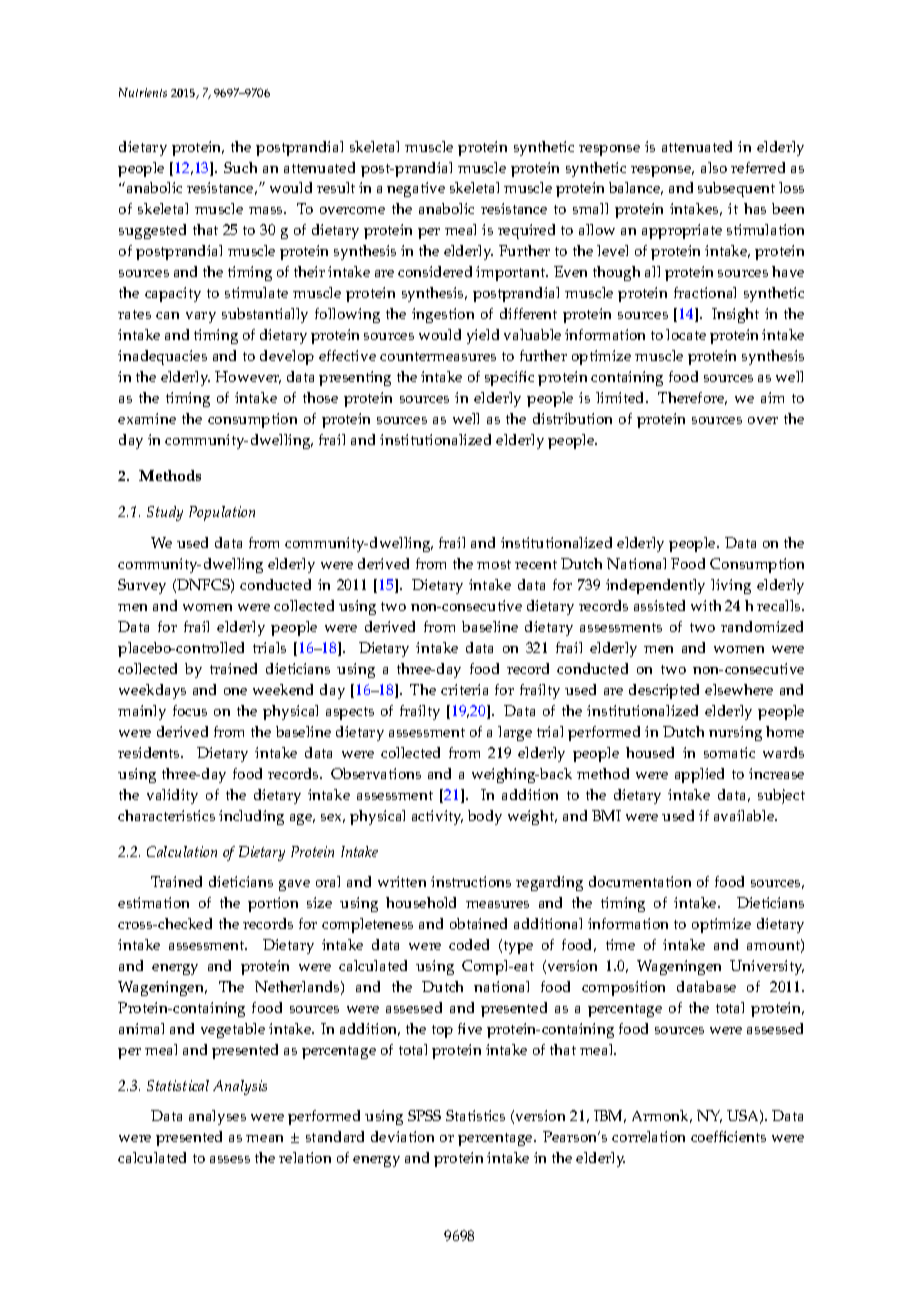  I want to click on Such, so click(240, 167).
